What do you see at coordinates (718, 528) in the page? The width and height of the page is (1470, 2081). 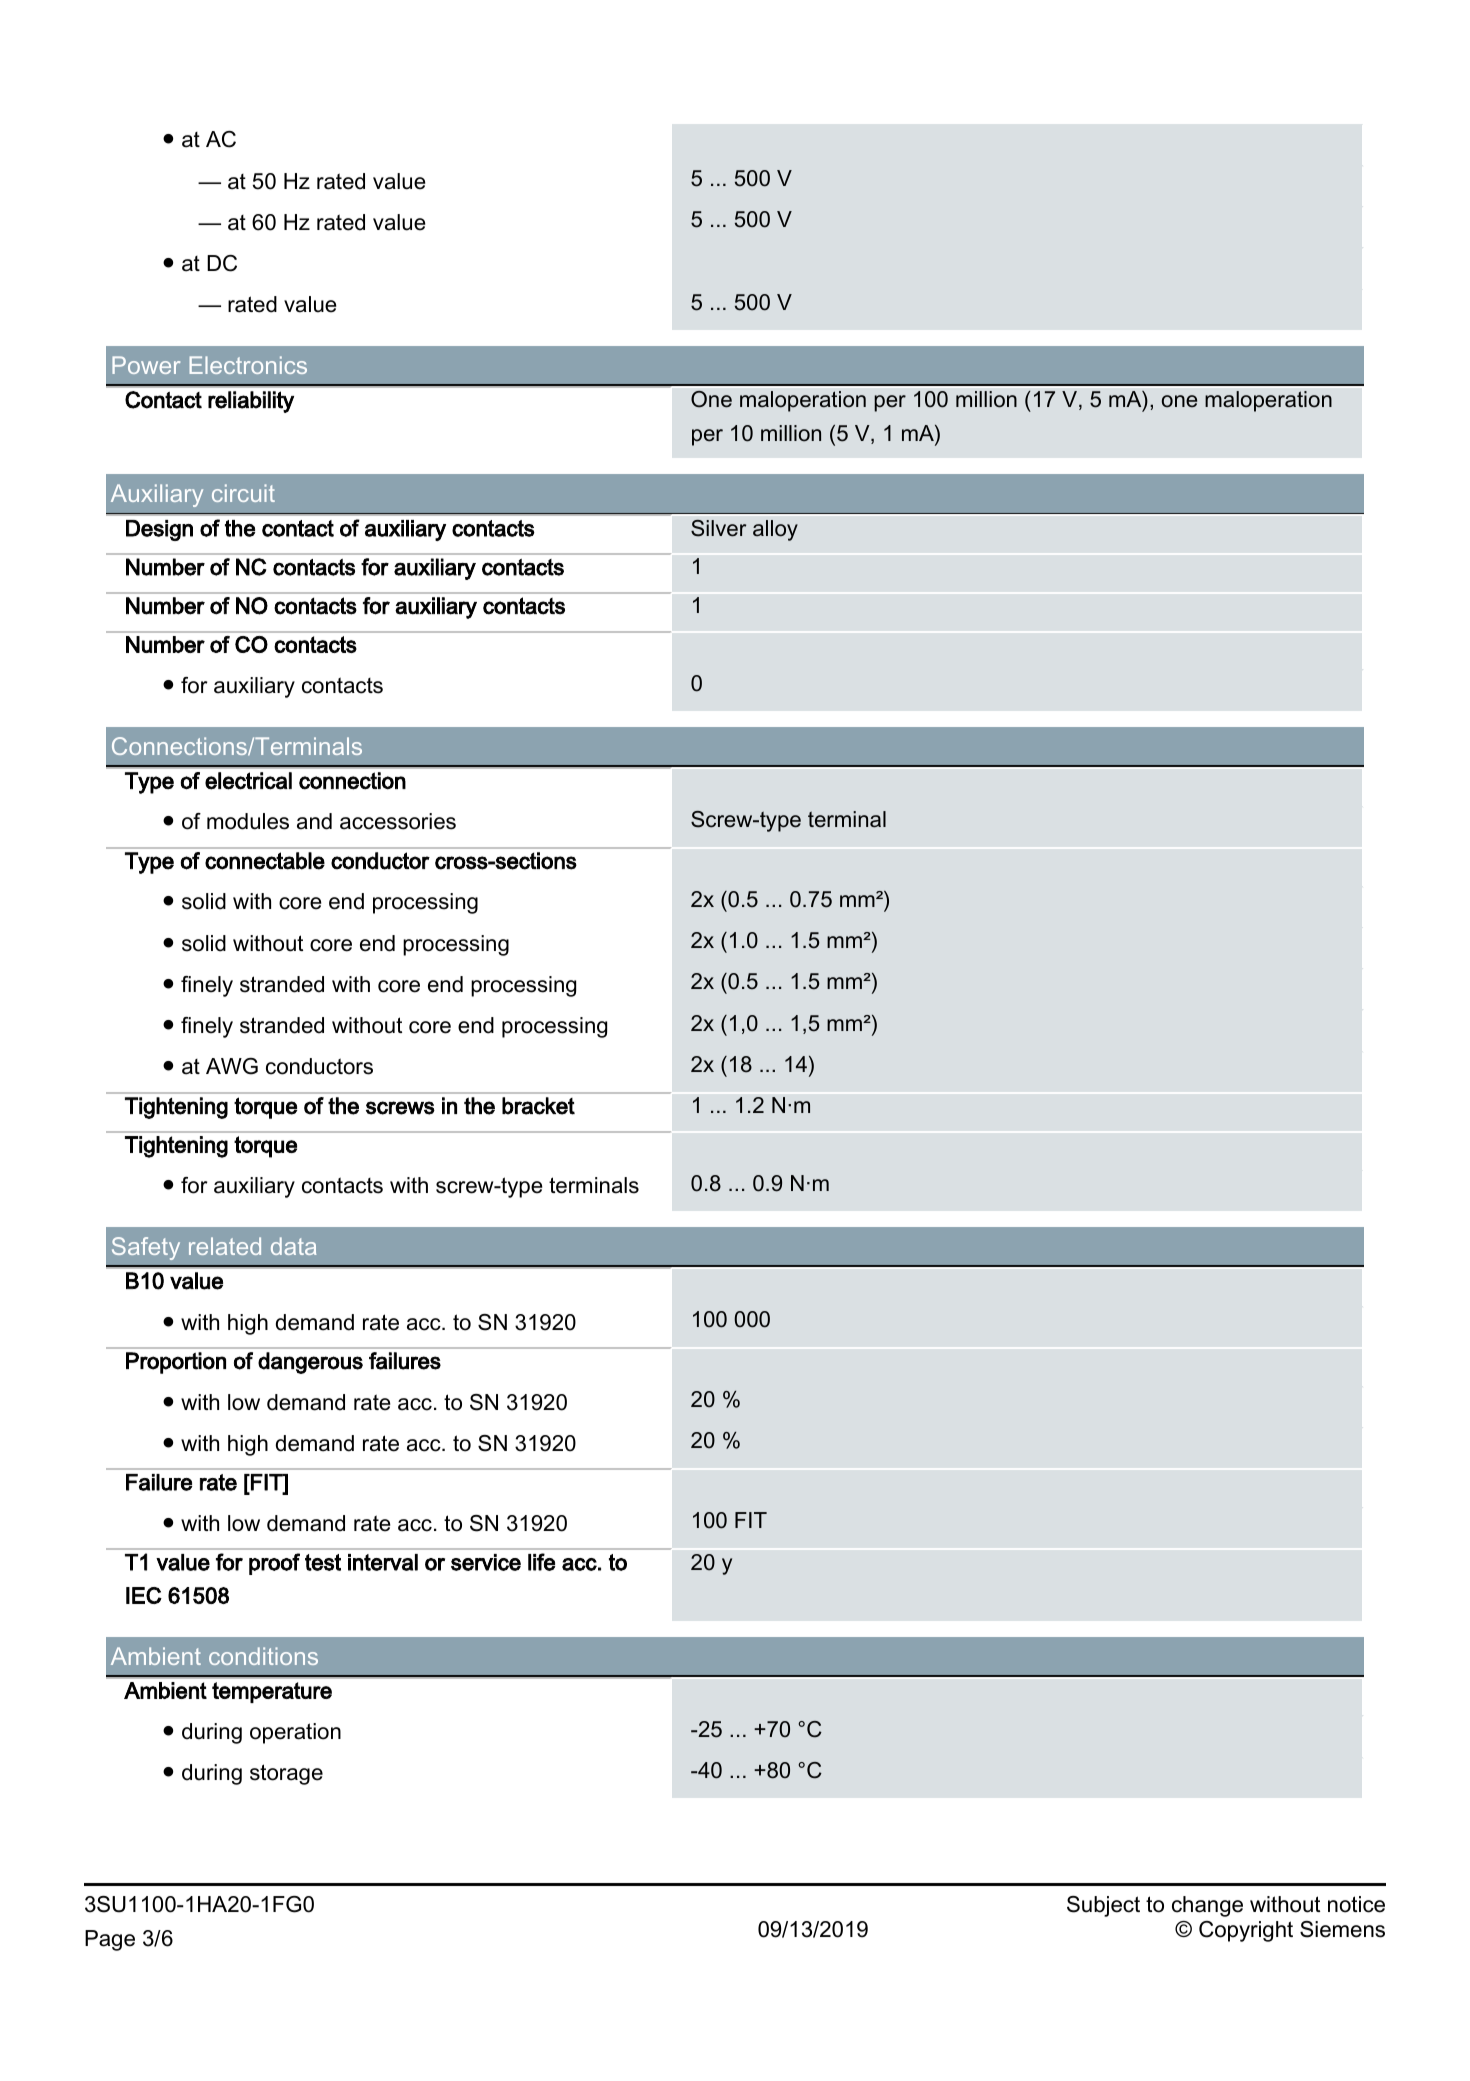 I see `Silver` at bounding box center [718, 528].
